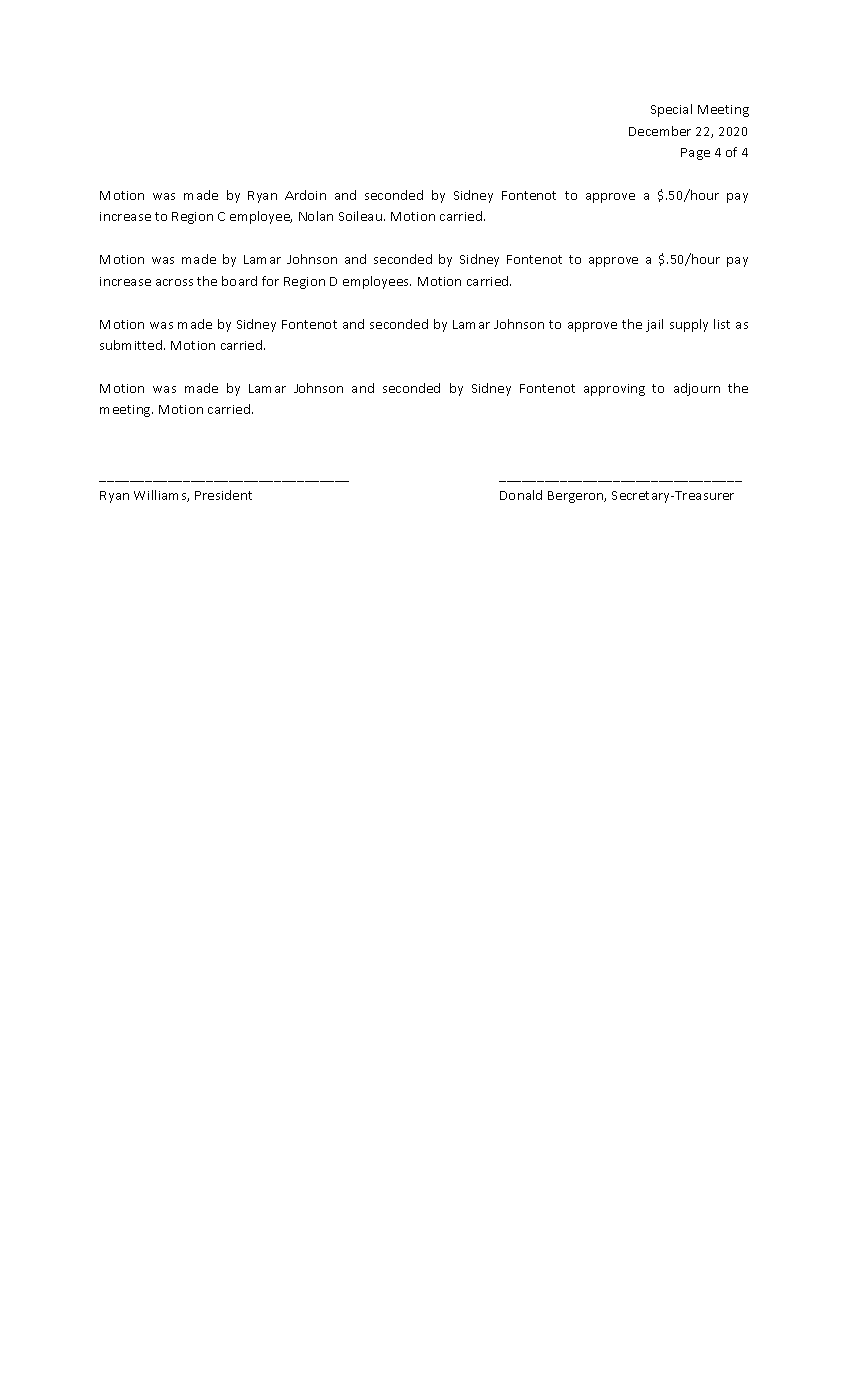  Describe the element at coordinates (223, 495) in the screenshot. I see `President` at that location.
